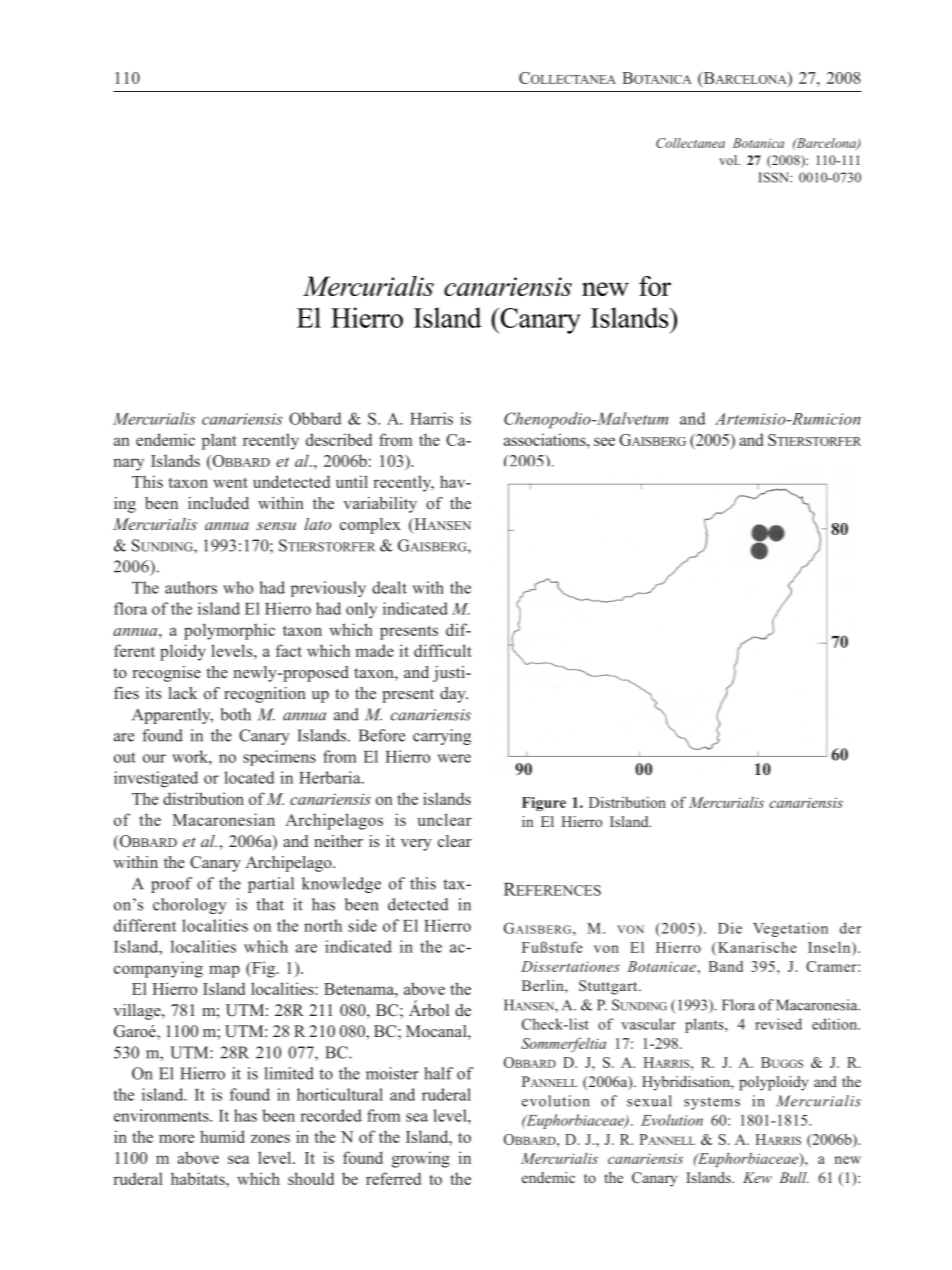 The image size is (952, 1270). Describe the element at coordinates (222, 1136) in the screenshot. I see `humid` at that location.
